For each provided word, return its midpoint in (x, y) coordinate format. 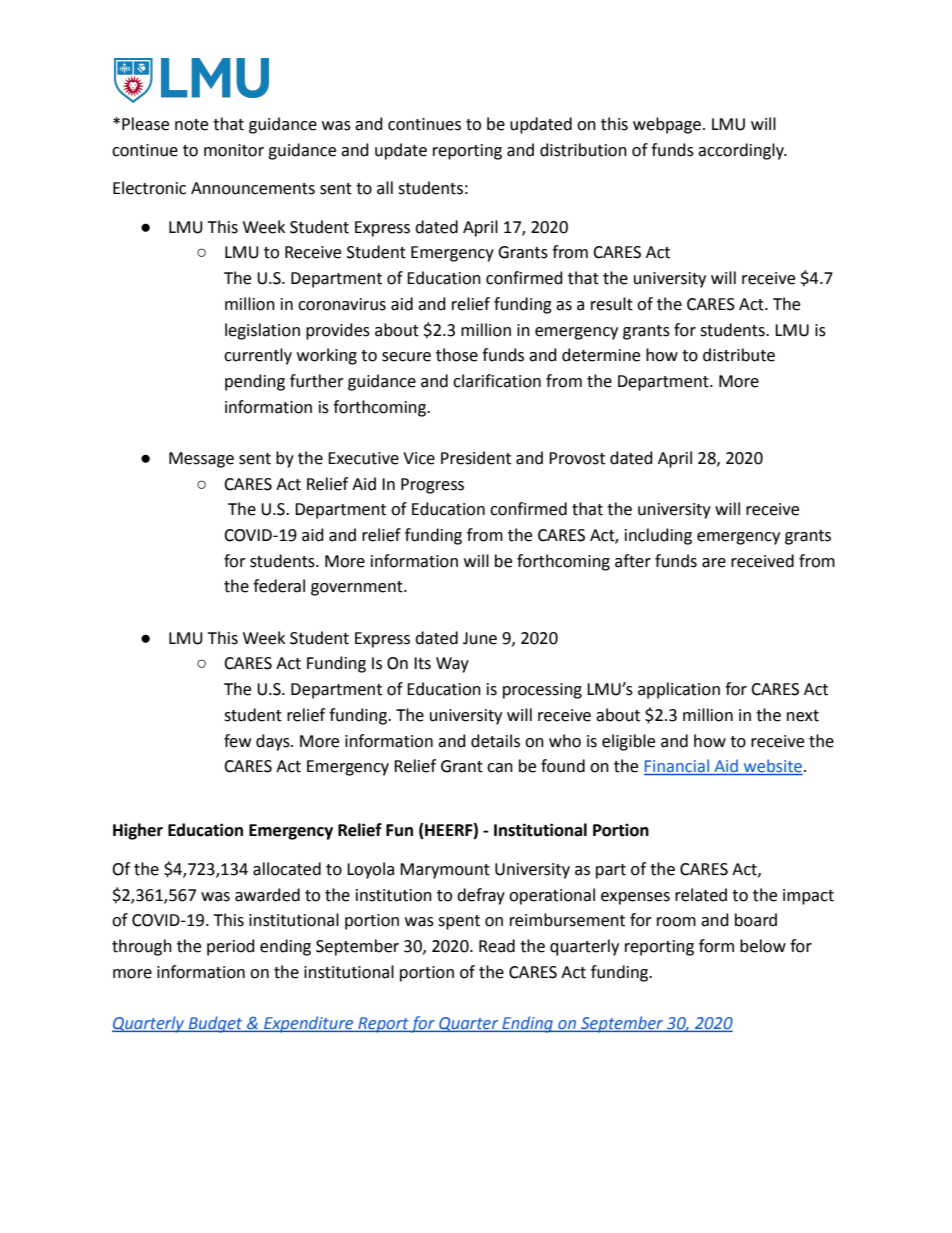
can (500, 768)
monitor (234, 150)
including (658, 536)
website (772, 767)
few (237, 741)
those (457, 355)
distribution (583, 150)
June (480, 638)
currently (258, 356)
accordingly (742, 151)
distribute (739, 355)
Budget (215, 1024)
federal (279, 586)
